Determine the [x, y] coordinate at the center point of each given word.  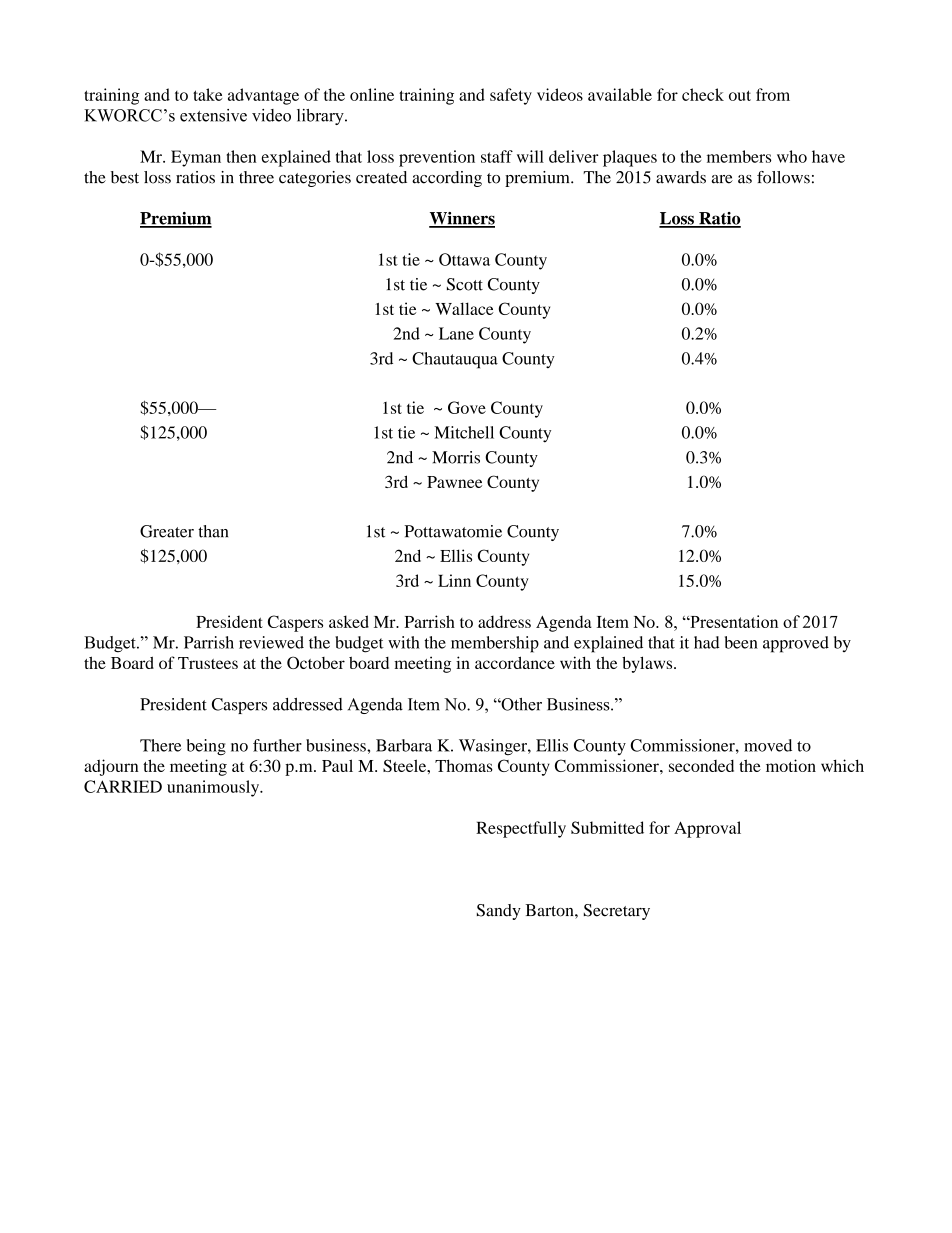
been [741, 642]
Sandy [499, 912]
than [213, 531]
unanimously [214, 788]
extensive [213, 115]
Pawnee [454, 482]
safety [511, 96]
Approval [707, 829]
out [740, 95]
